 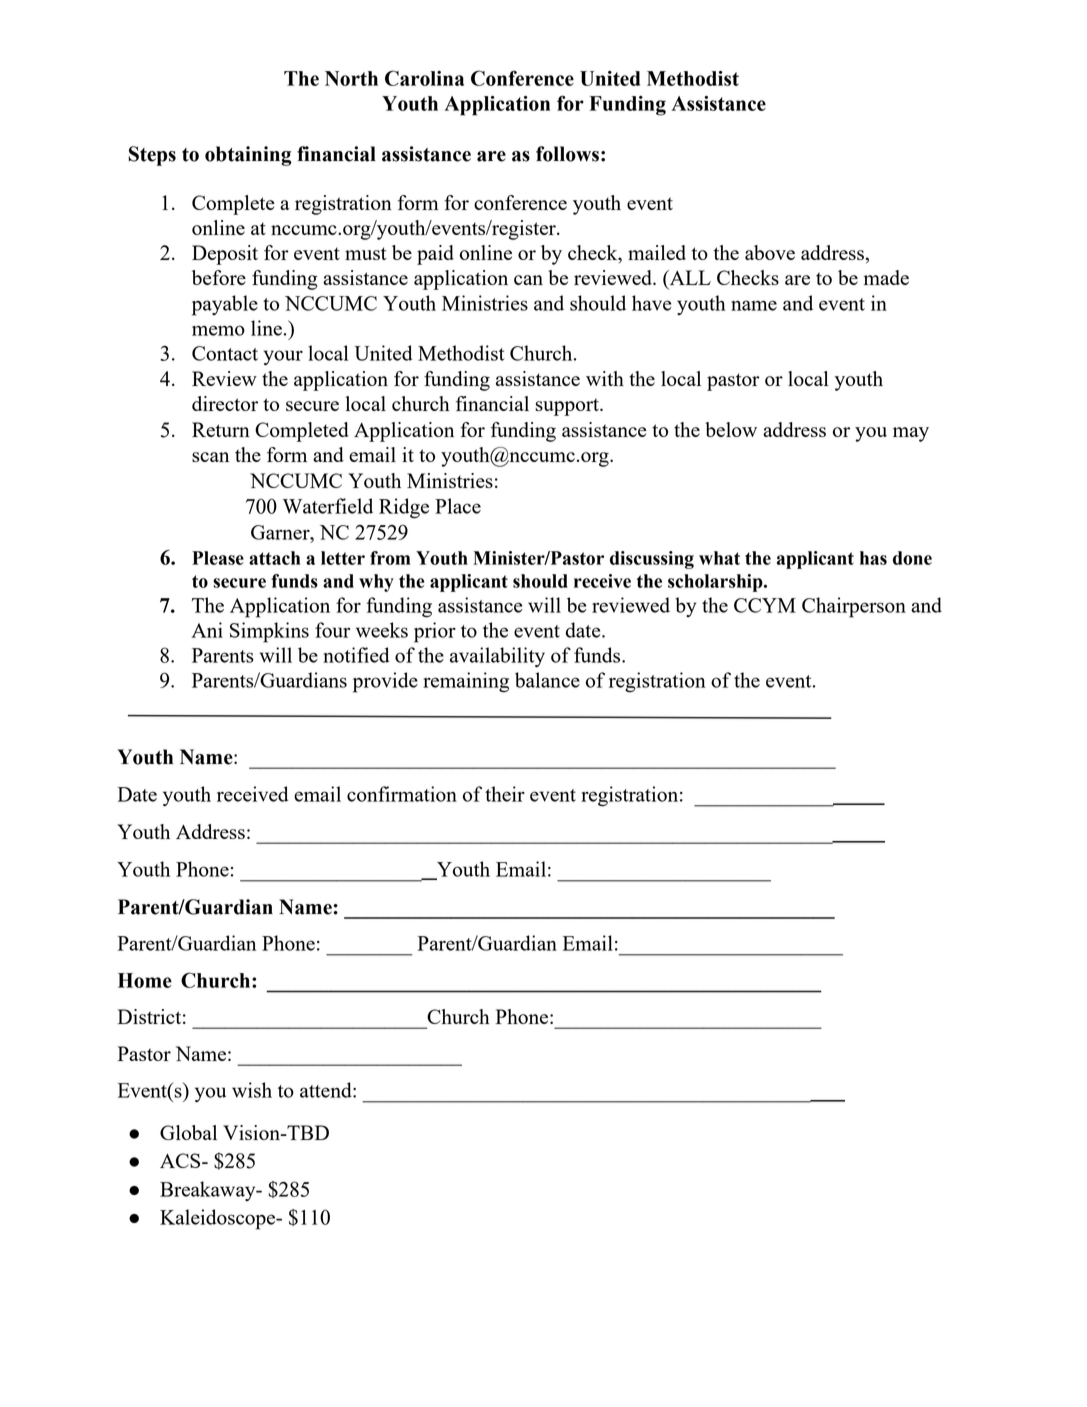 What do you see at coordinates (458, 506) in the screenshot?
I see `Place` at bounding box center [458, 506].
